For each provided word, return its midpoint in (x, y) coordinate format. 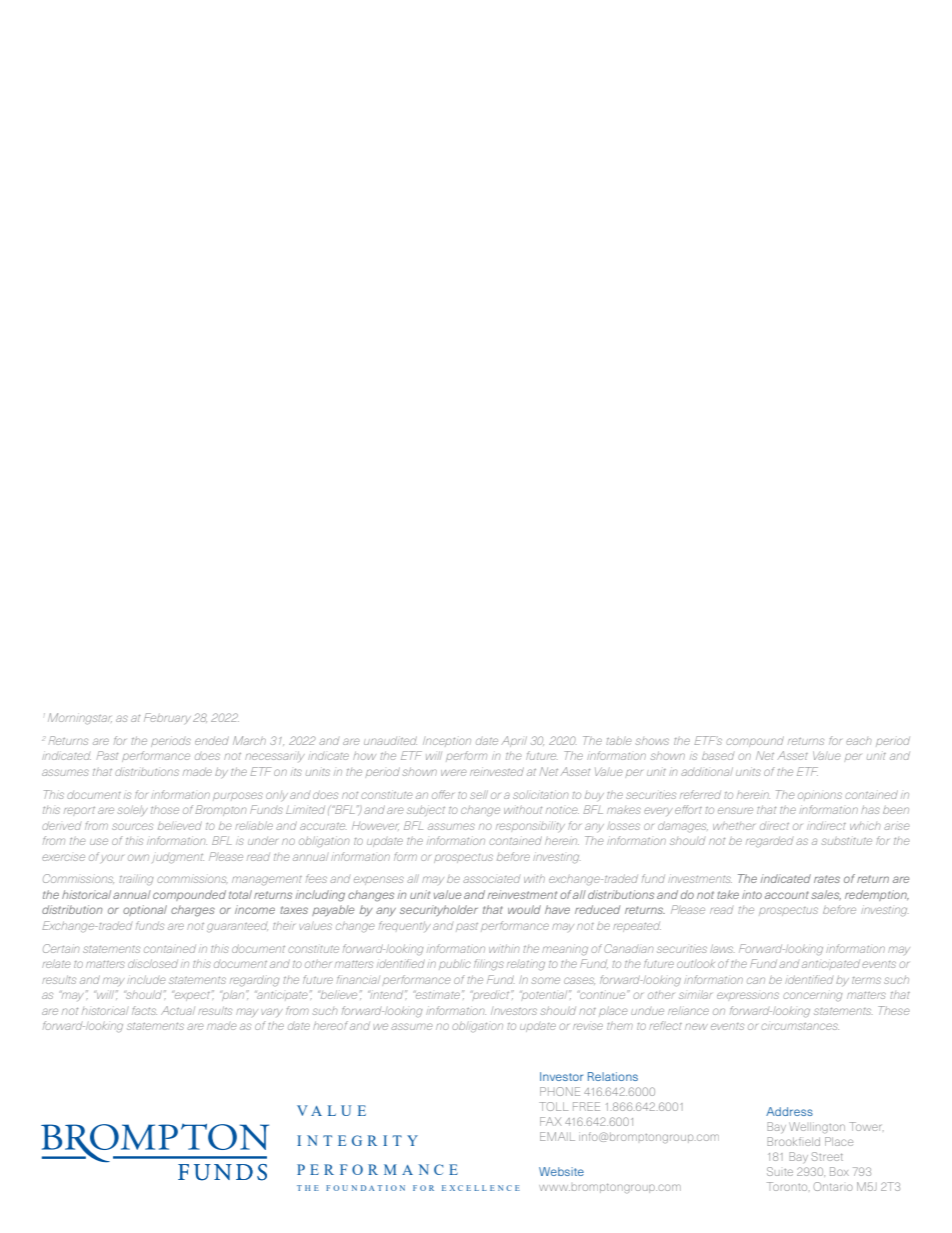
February (167, 718)
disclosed (153, 963)
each (858, 741)
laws (722, 948)
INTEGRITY (357, 1140)
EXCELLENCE (481, 1188)
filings (489, 965)
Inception (447, 741)
